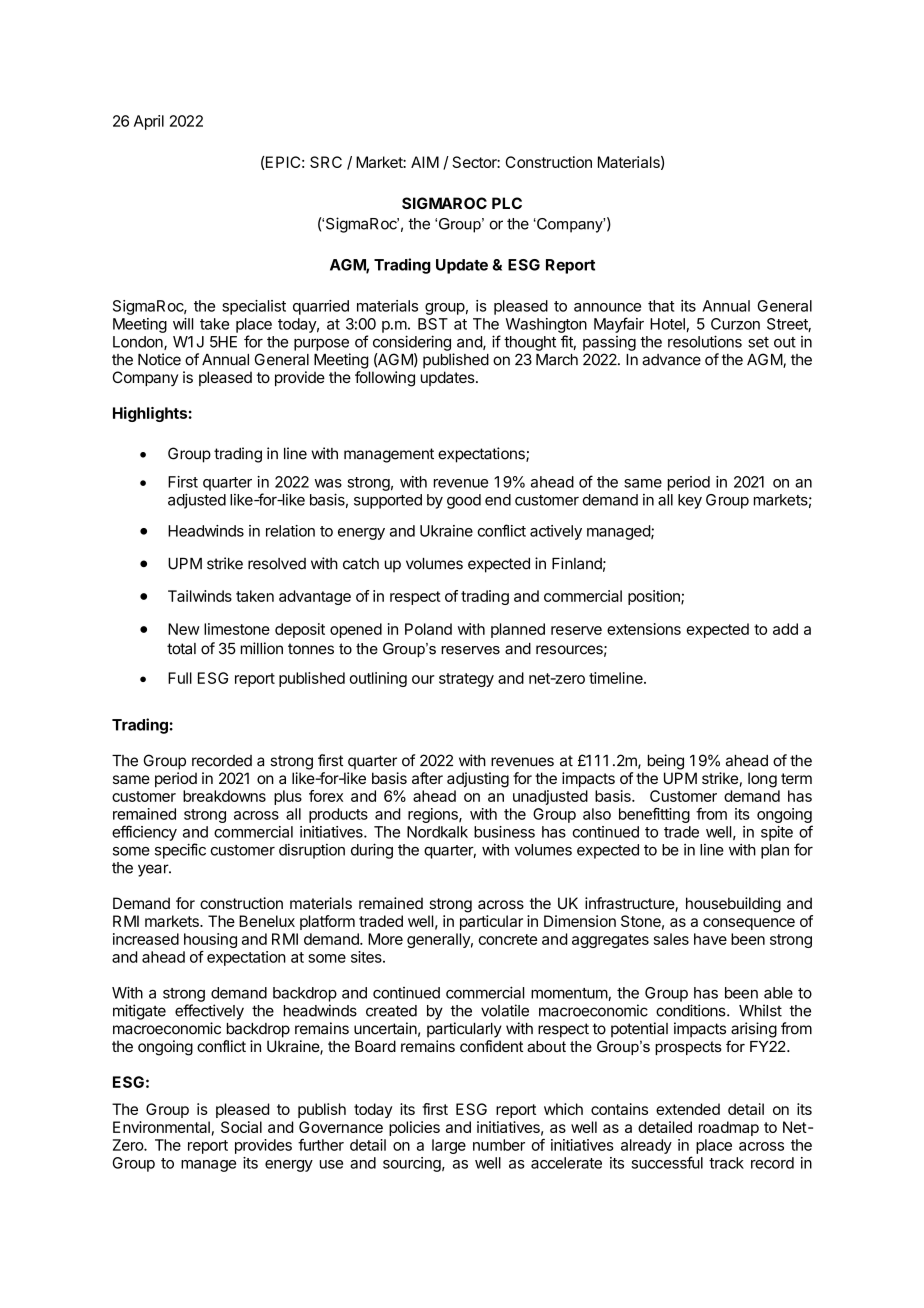 The height and width of the screenshot is (1308, 924). Describe the element at coordinates (149, 122) in the screenshot. I see `April` at that location.
